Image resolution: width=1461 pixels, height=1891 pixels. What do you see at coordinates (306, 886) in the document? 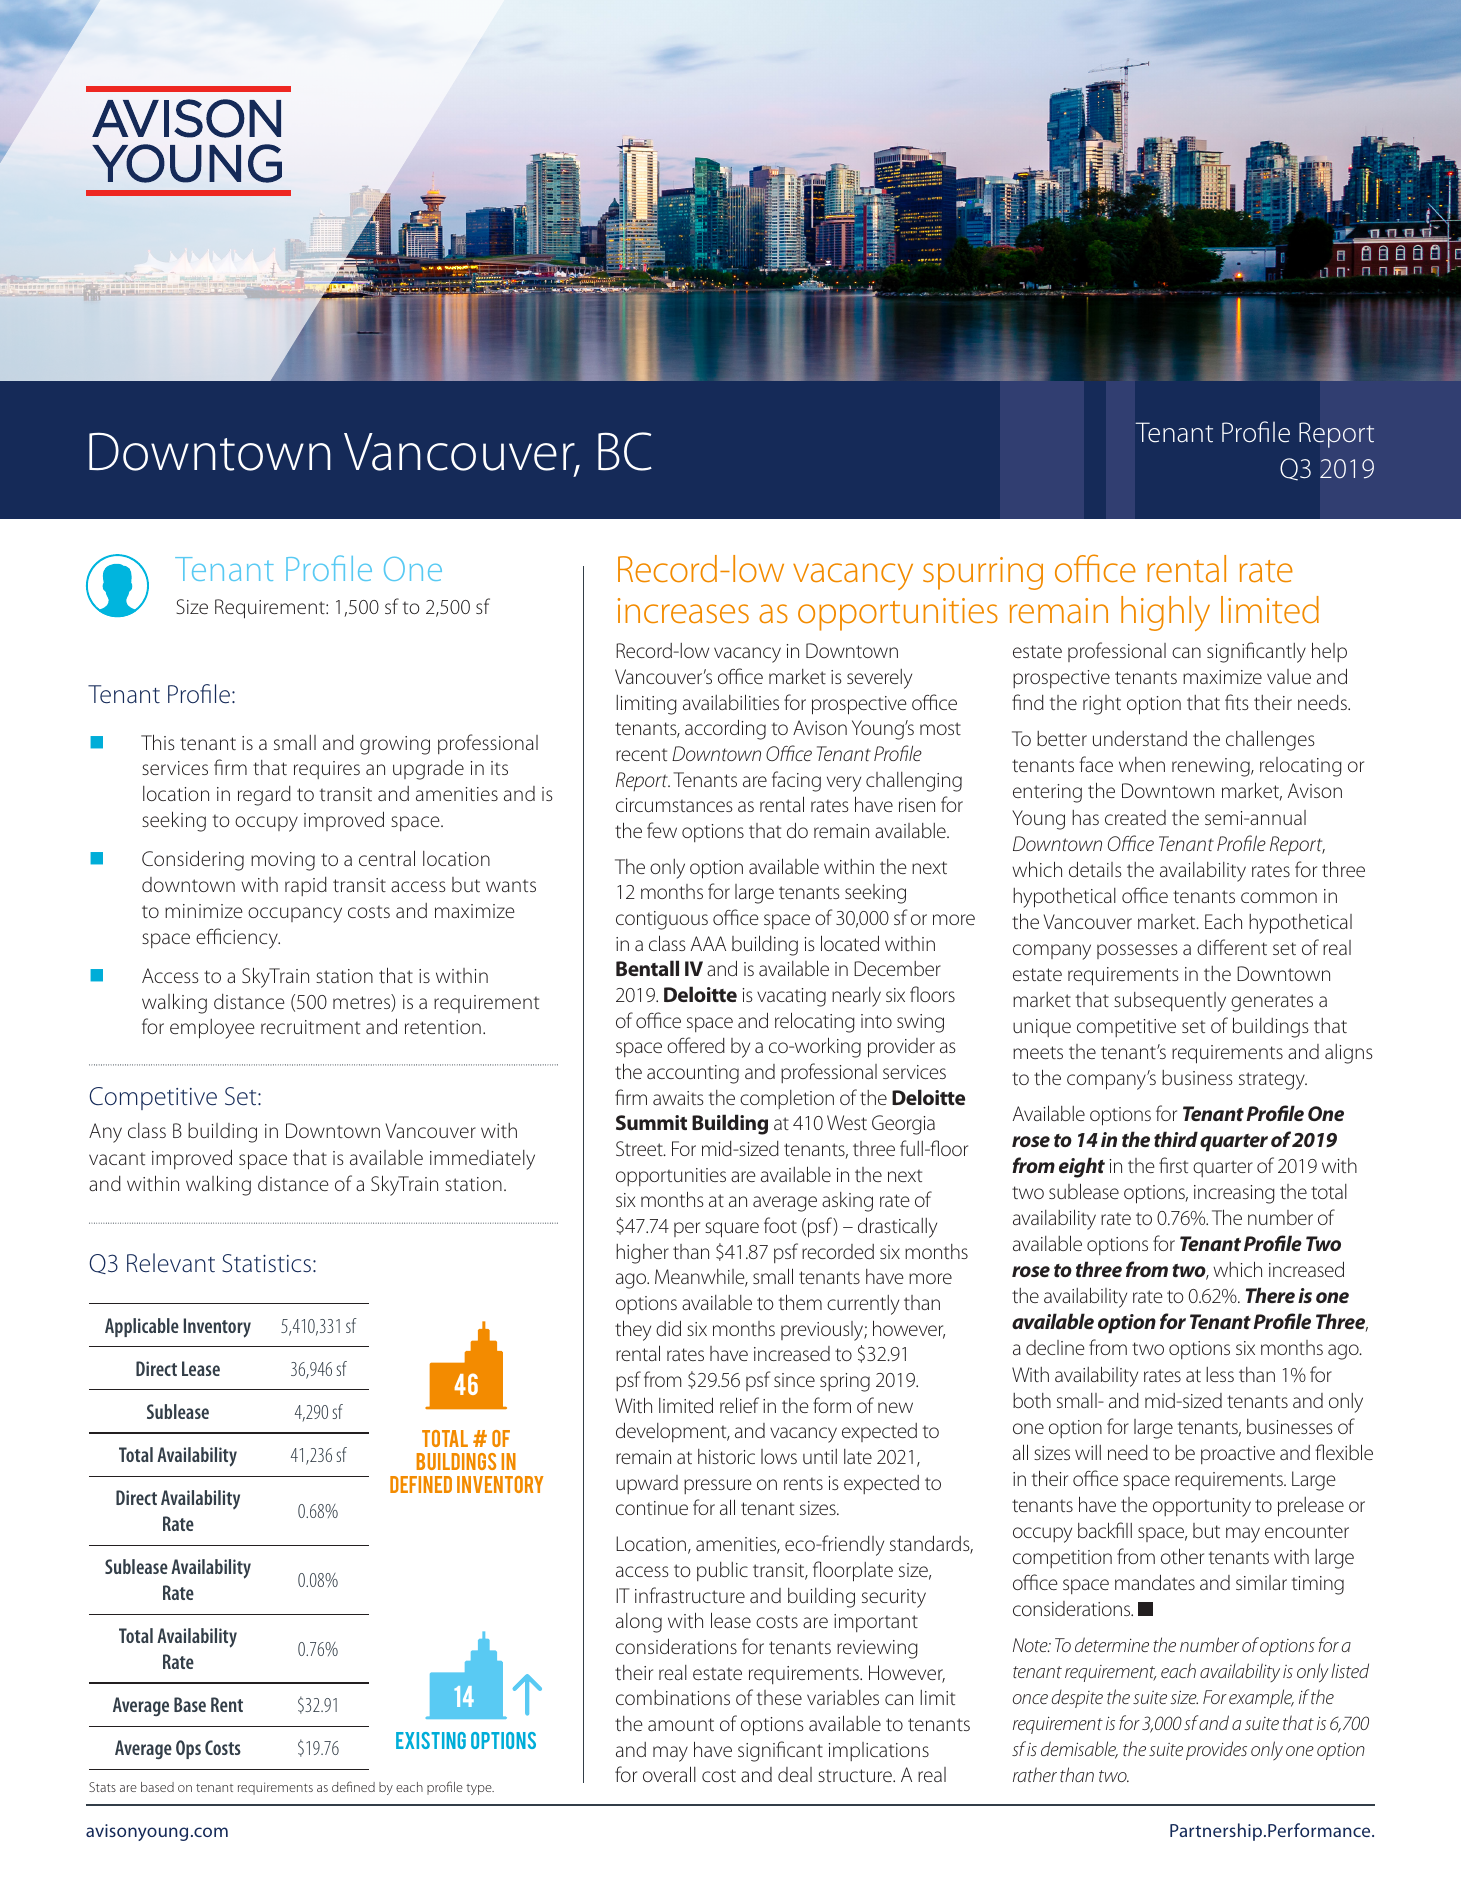
I see `rapid` at bounding box center [306, 886].
